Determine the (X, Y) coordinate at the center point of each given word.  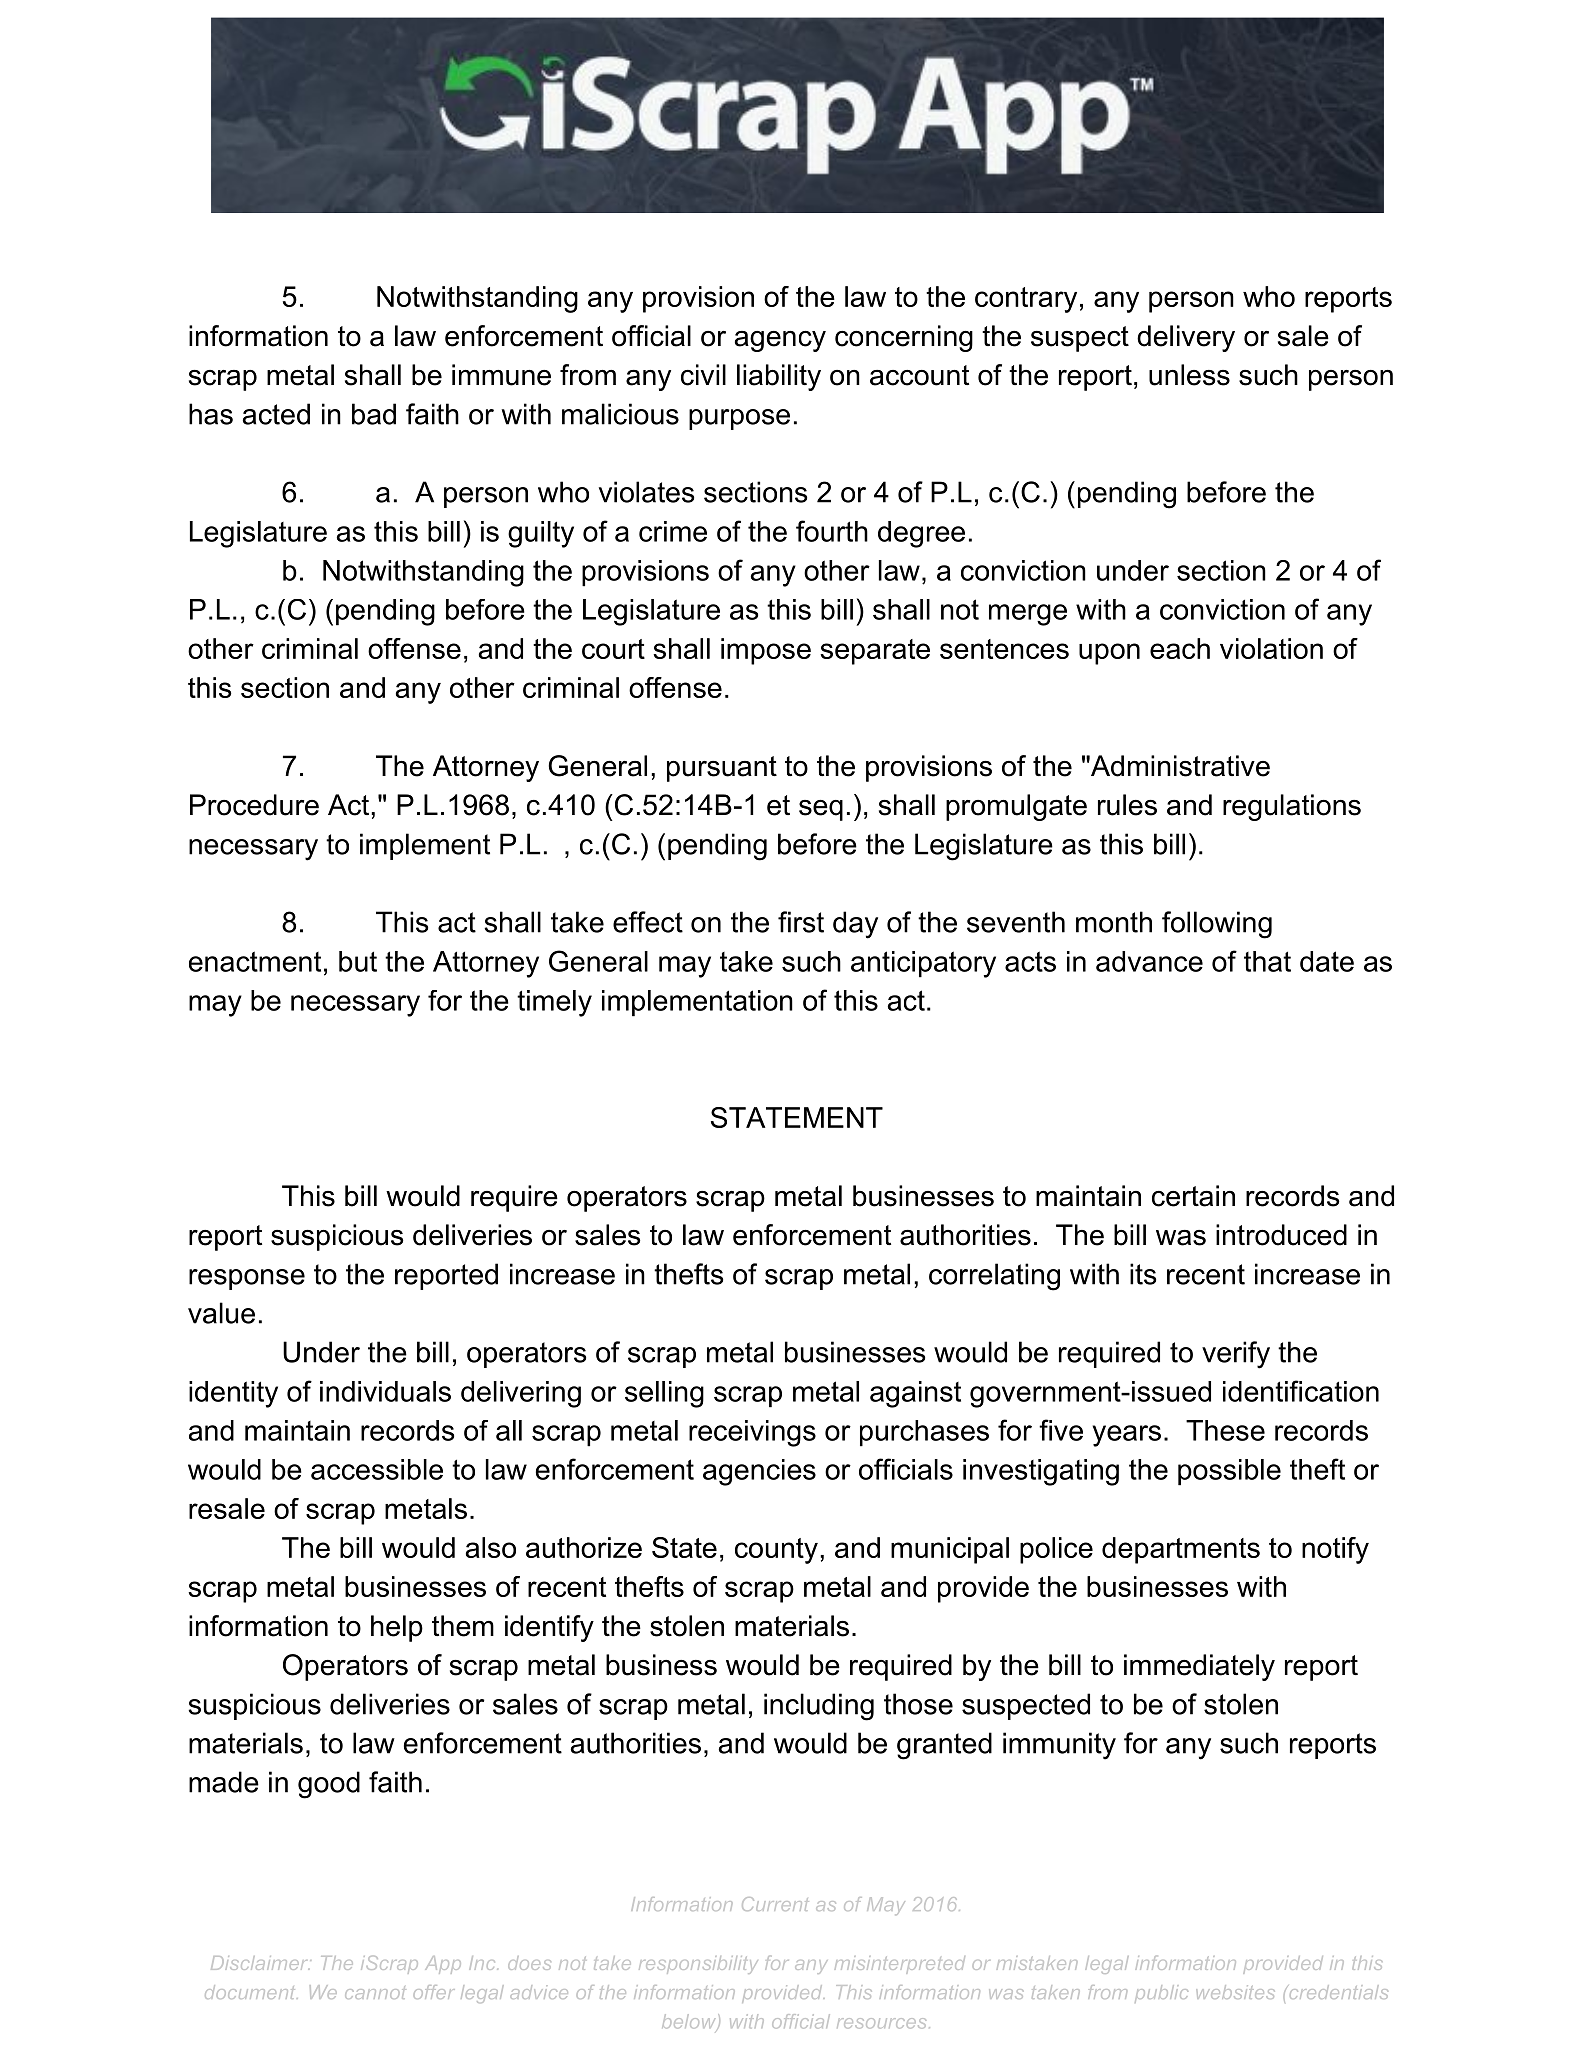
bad (374, 414)
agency (780, 341)
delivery (1186, 338)
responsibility (698, 1965)
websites (1235, 1992)
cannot (375, 1992)
